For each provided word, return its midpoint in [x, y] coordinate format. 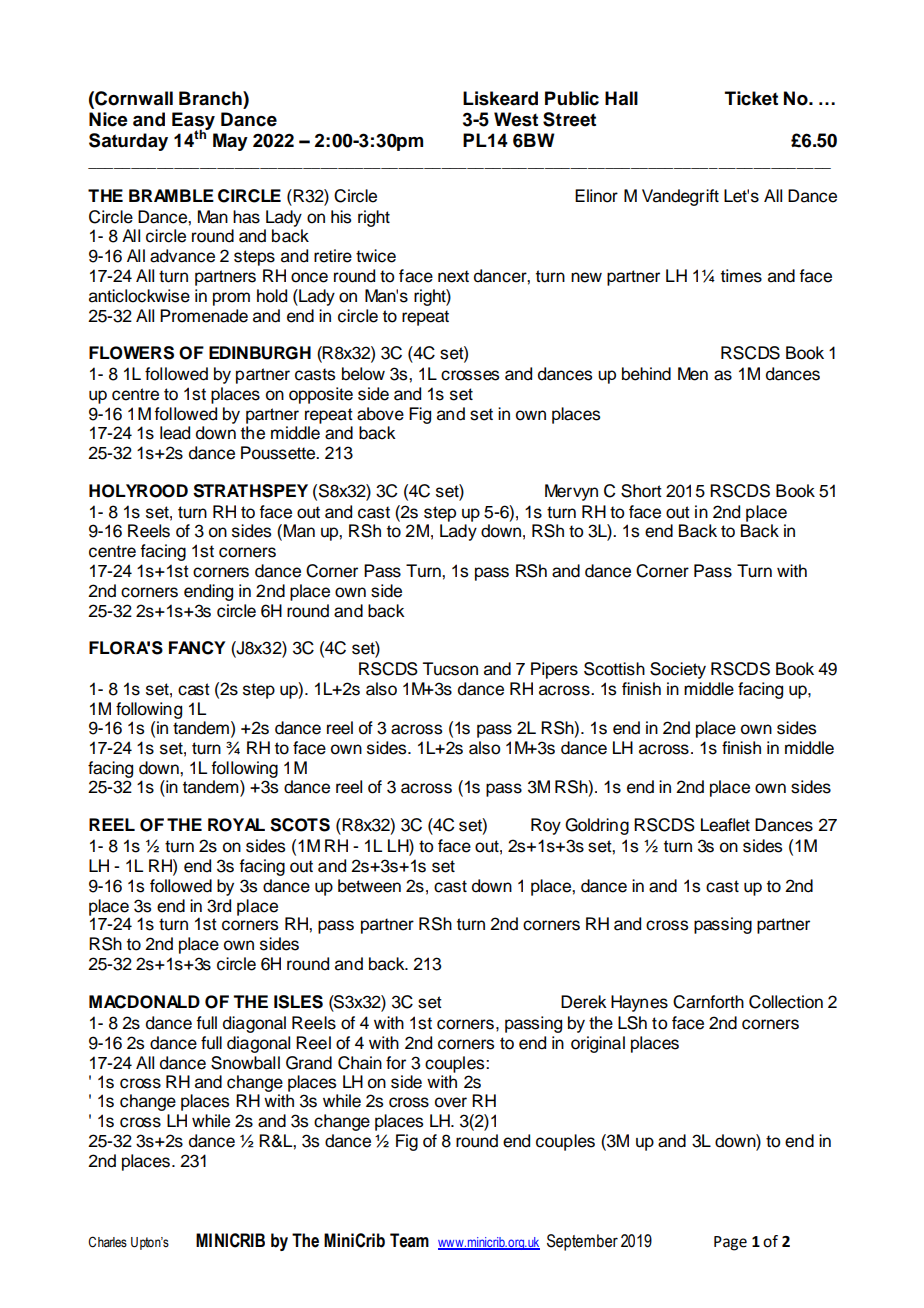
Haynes [639, 1003]
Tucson [450, 669]
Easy [193, 122]
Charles [107, 1242]
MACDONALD [144, 1002]
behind [646, 374]
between [369, 886]
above [380, 414]
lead [175, 433]
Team [409, 1240]
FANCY [197, 648]
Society [678, 670]
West [516, 119]
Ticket [751, 98]
